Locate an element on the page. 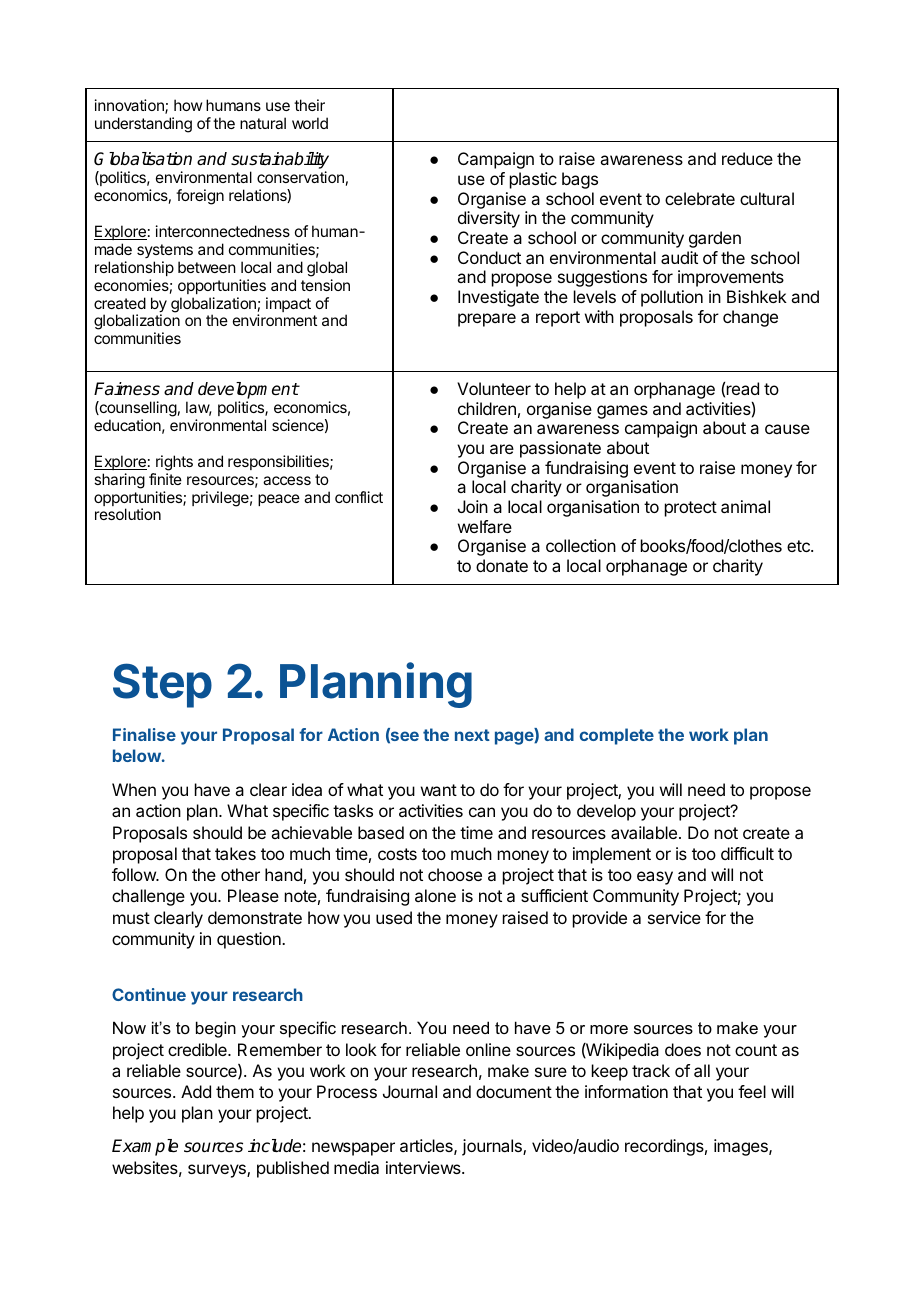  understanding is located at coordinates (143, 125).
